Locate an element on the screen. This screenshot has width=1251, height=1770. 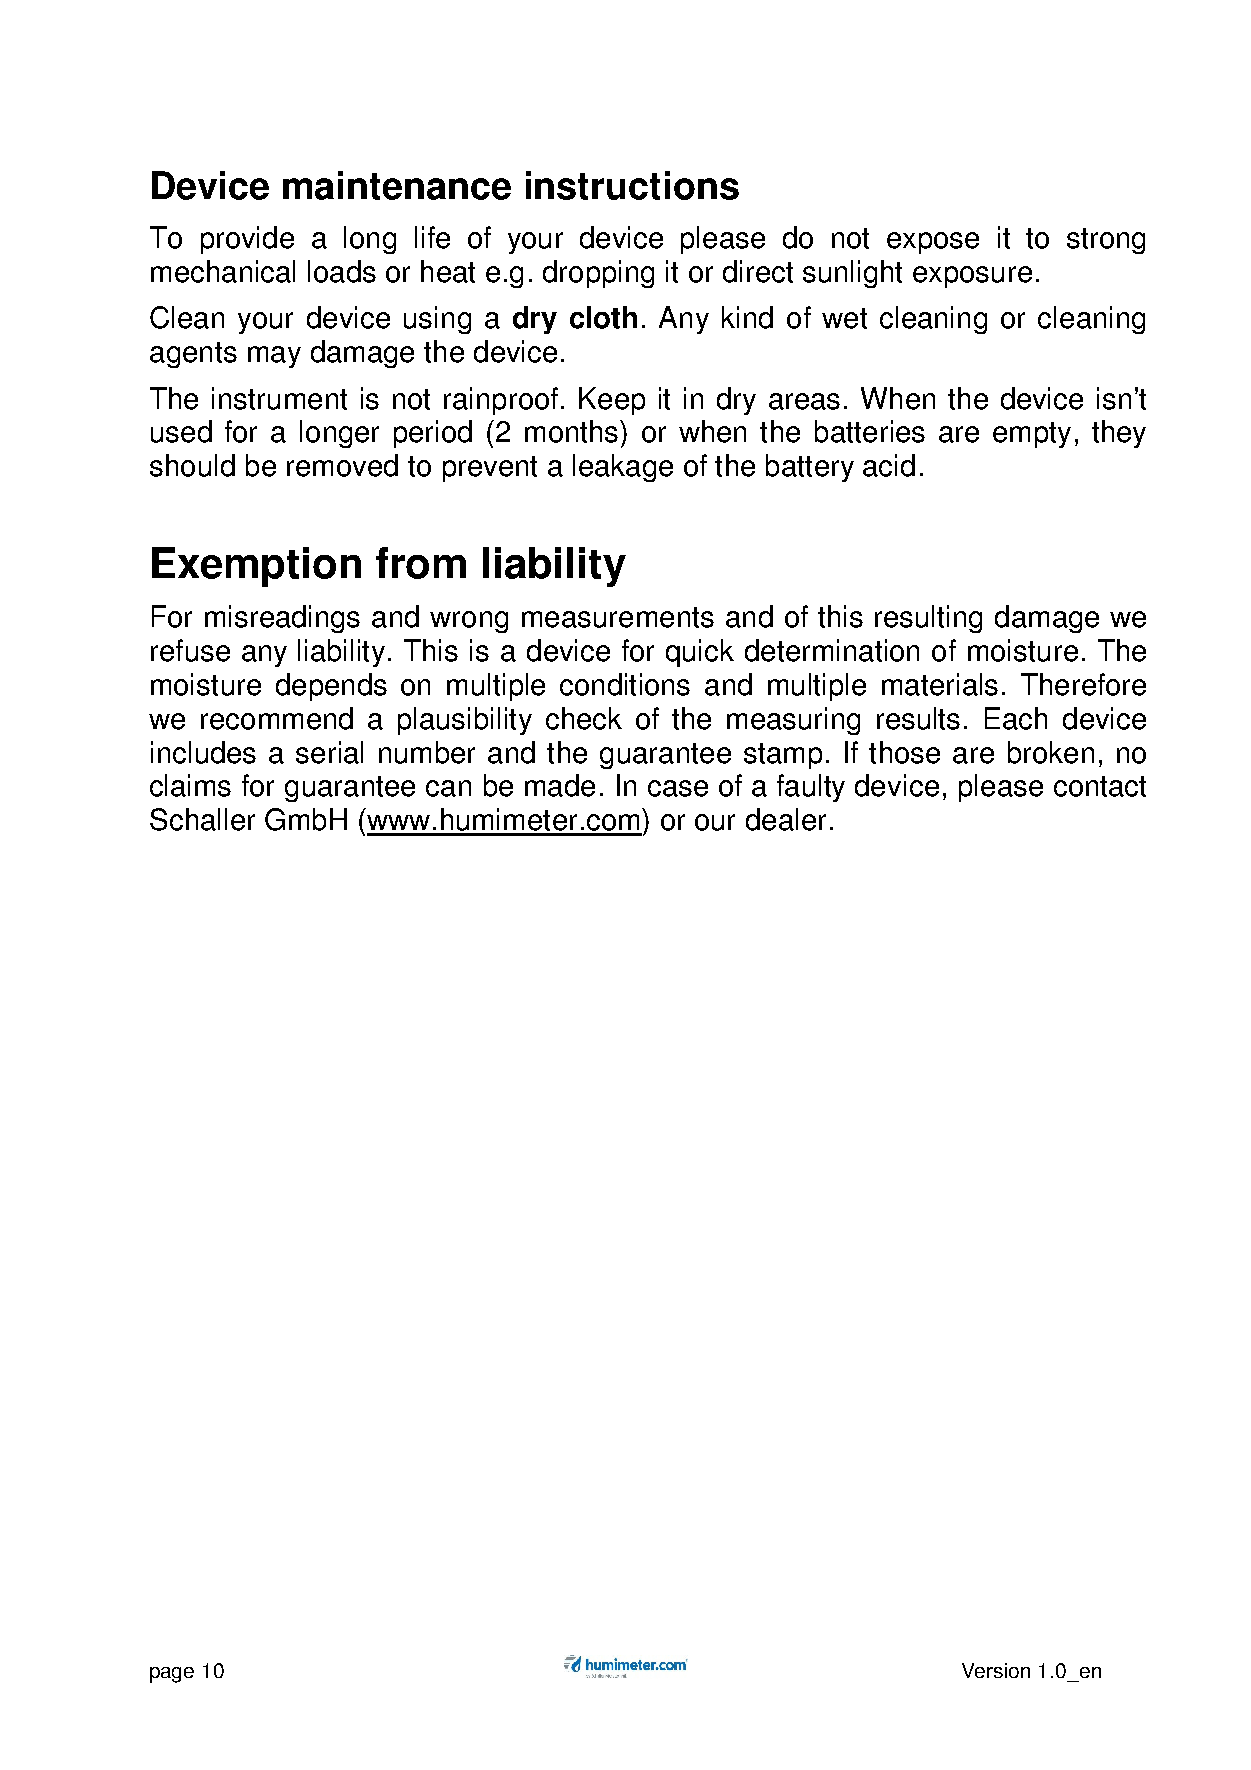
exposure is located at coordinates (972, 277).
